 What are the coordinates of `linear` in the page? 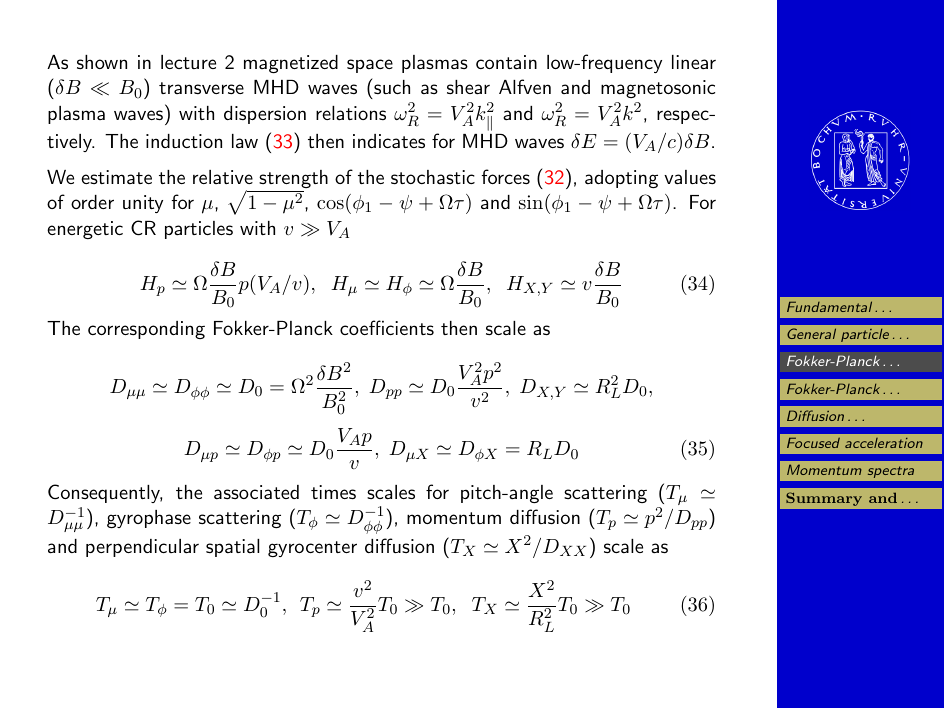 It's located at (694, 62).
